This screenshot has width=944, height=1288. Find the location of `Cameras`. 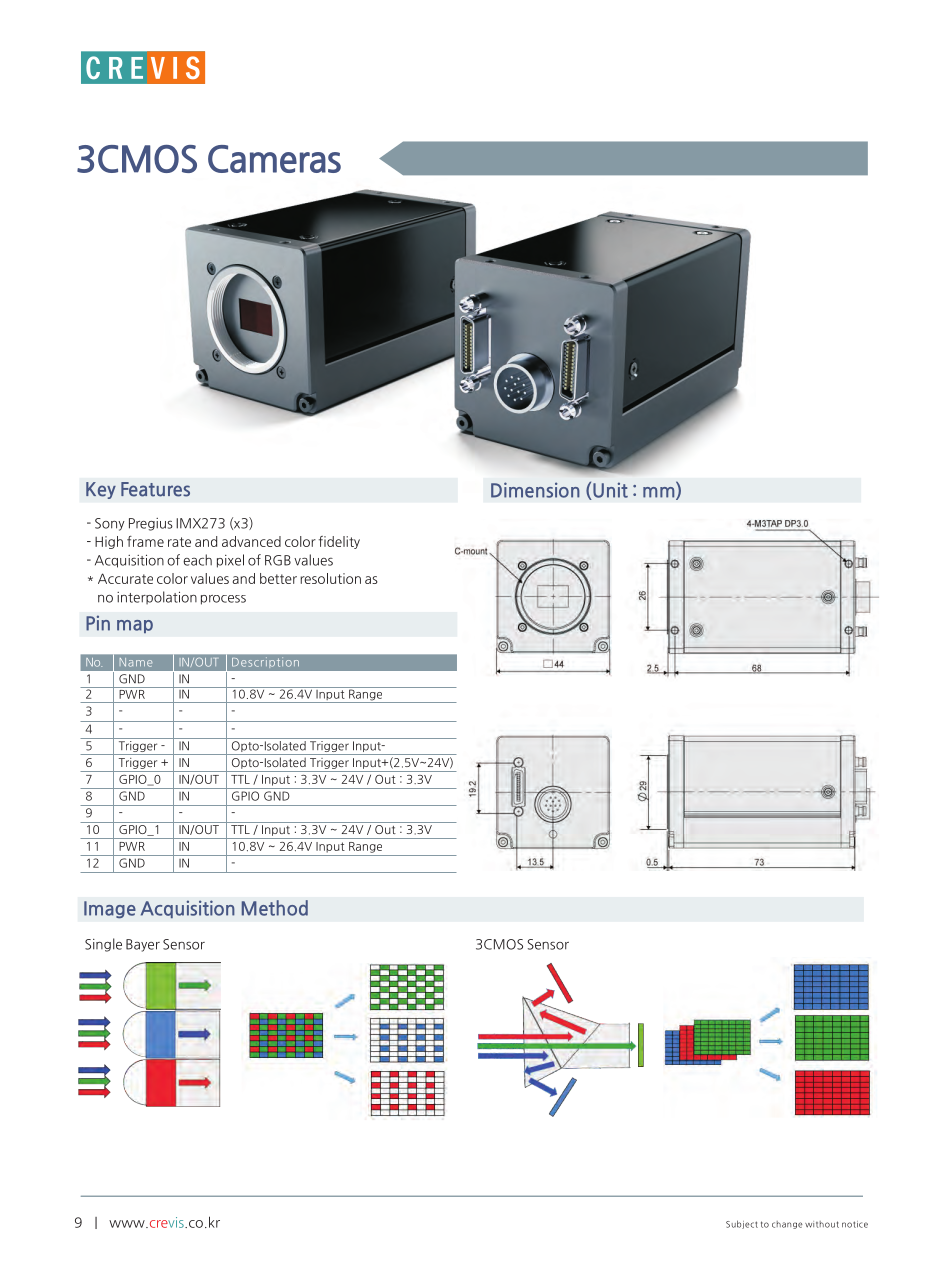

Cameras is located at coordinates (274, 159).
